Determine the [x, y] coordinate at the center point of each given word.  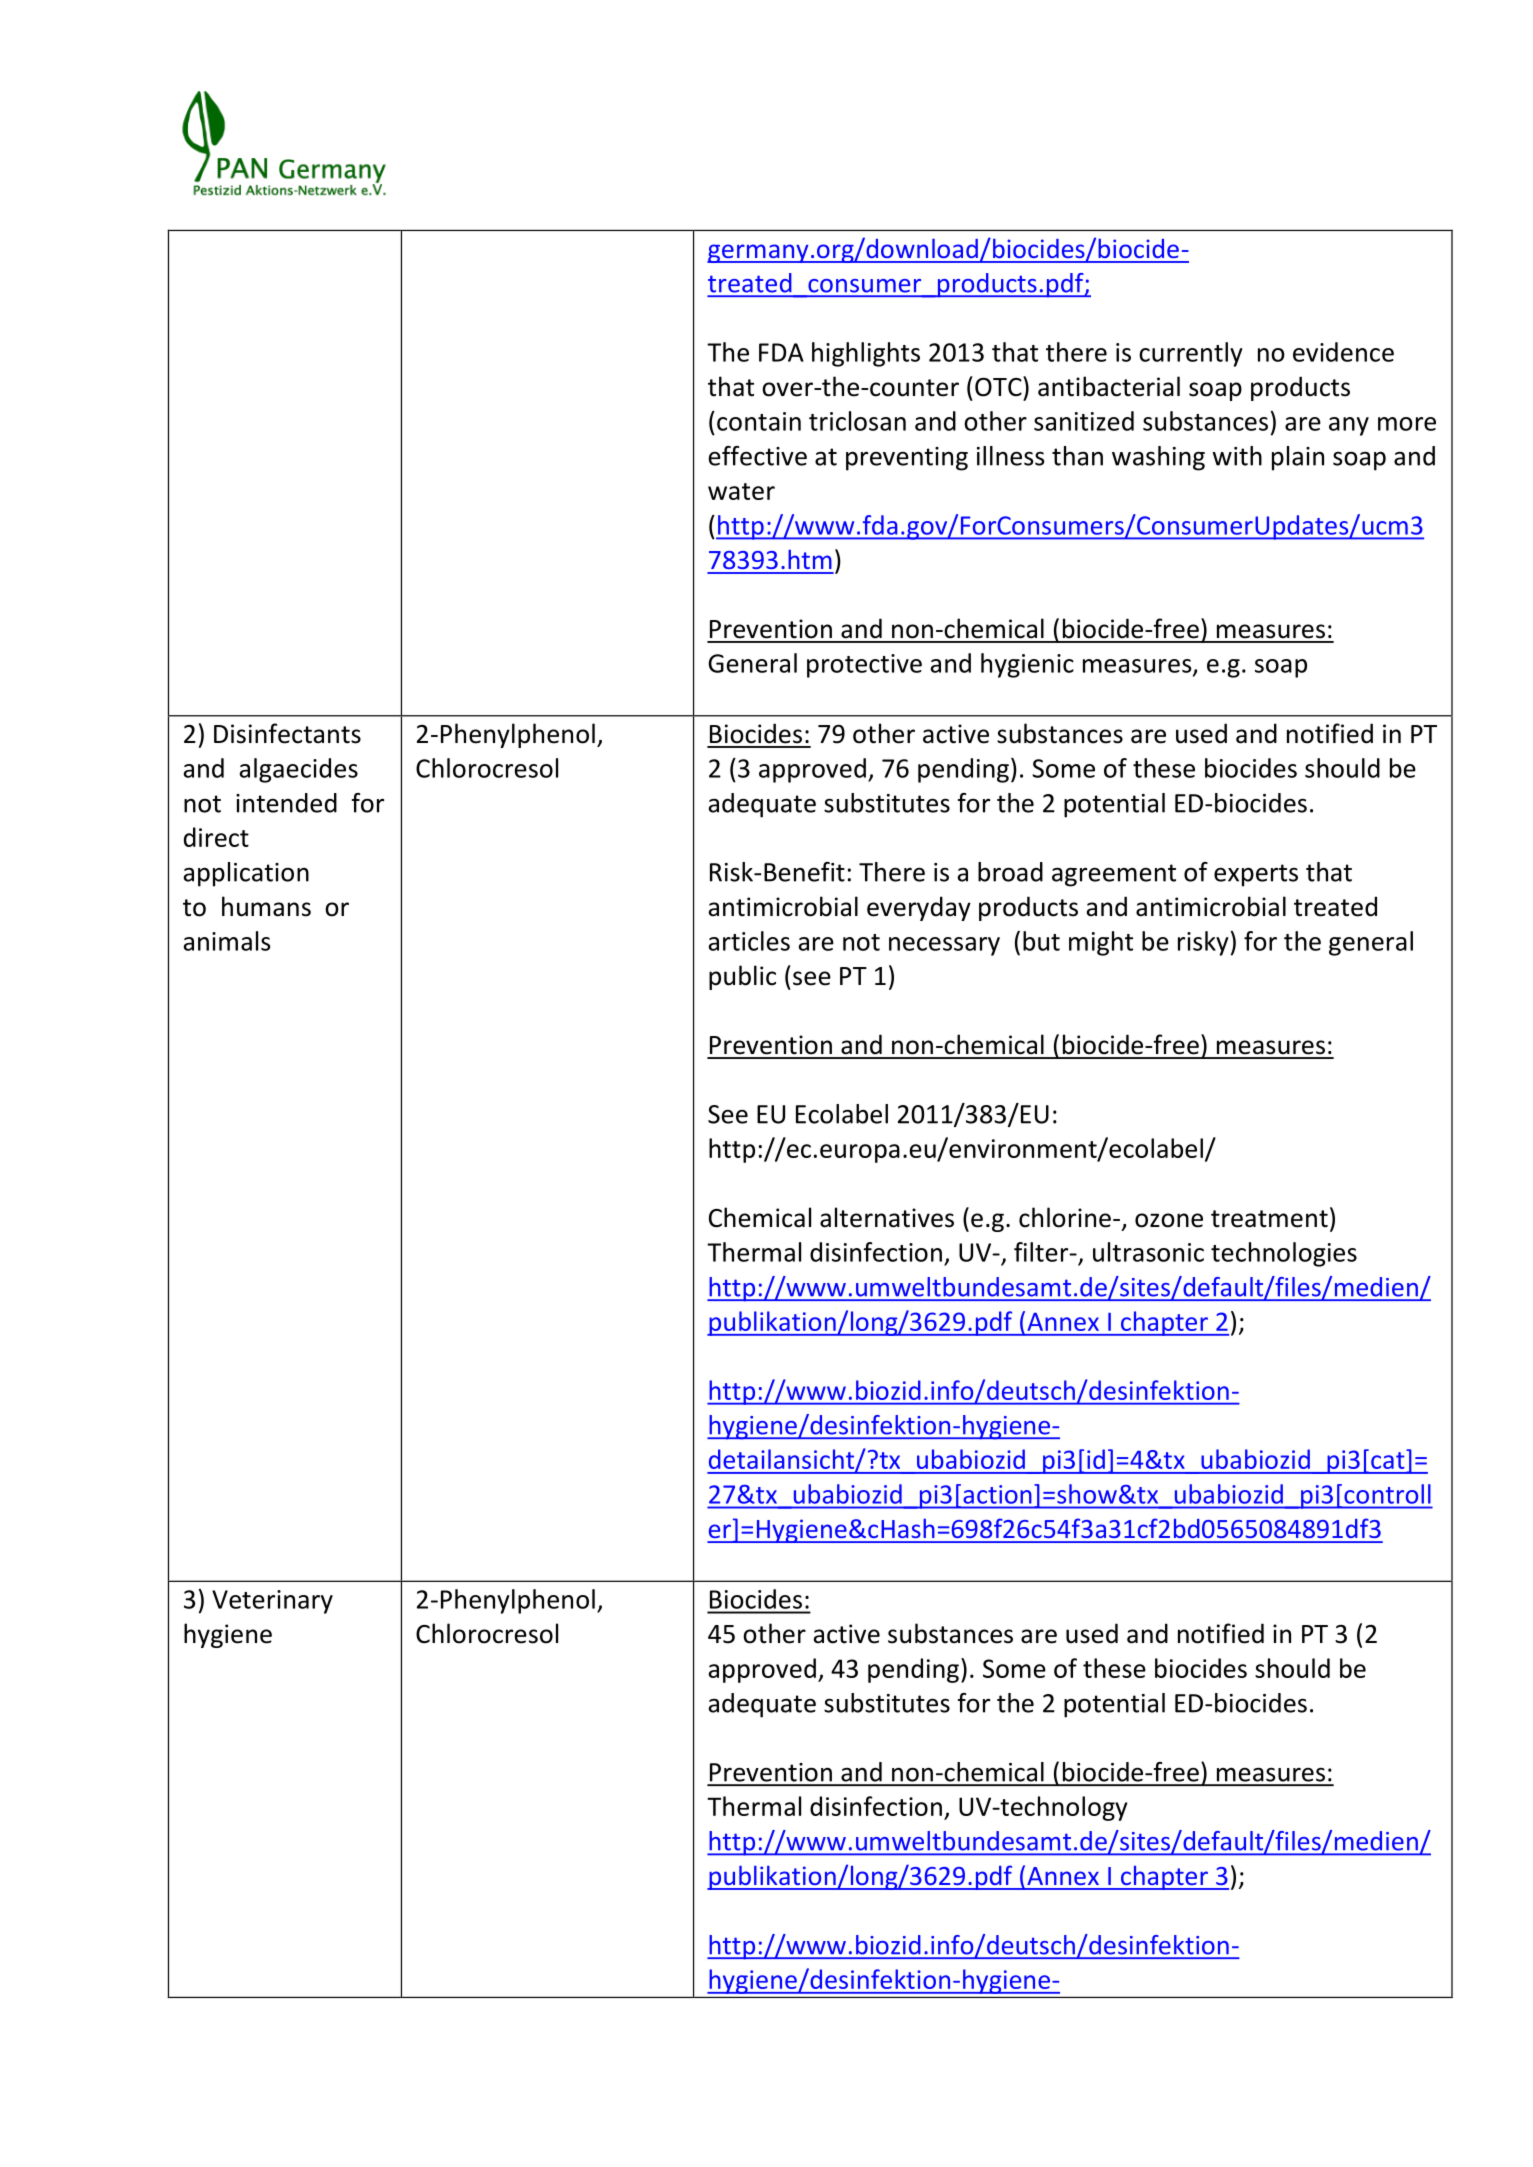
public [742, 977]
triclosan [857, 421]
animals [227, 941]
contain [759, 421]
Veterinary [272, 1602]
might [1101, 943]
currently [1191, 354]
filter [1042, 1252]
